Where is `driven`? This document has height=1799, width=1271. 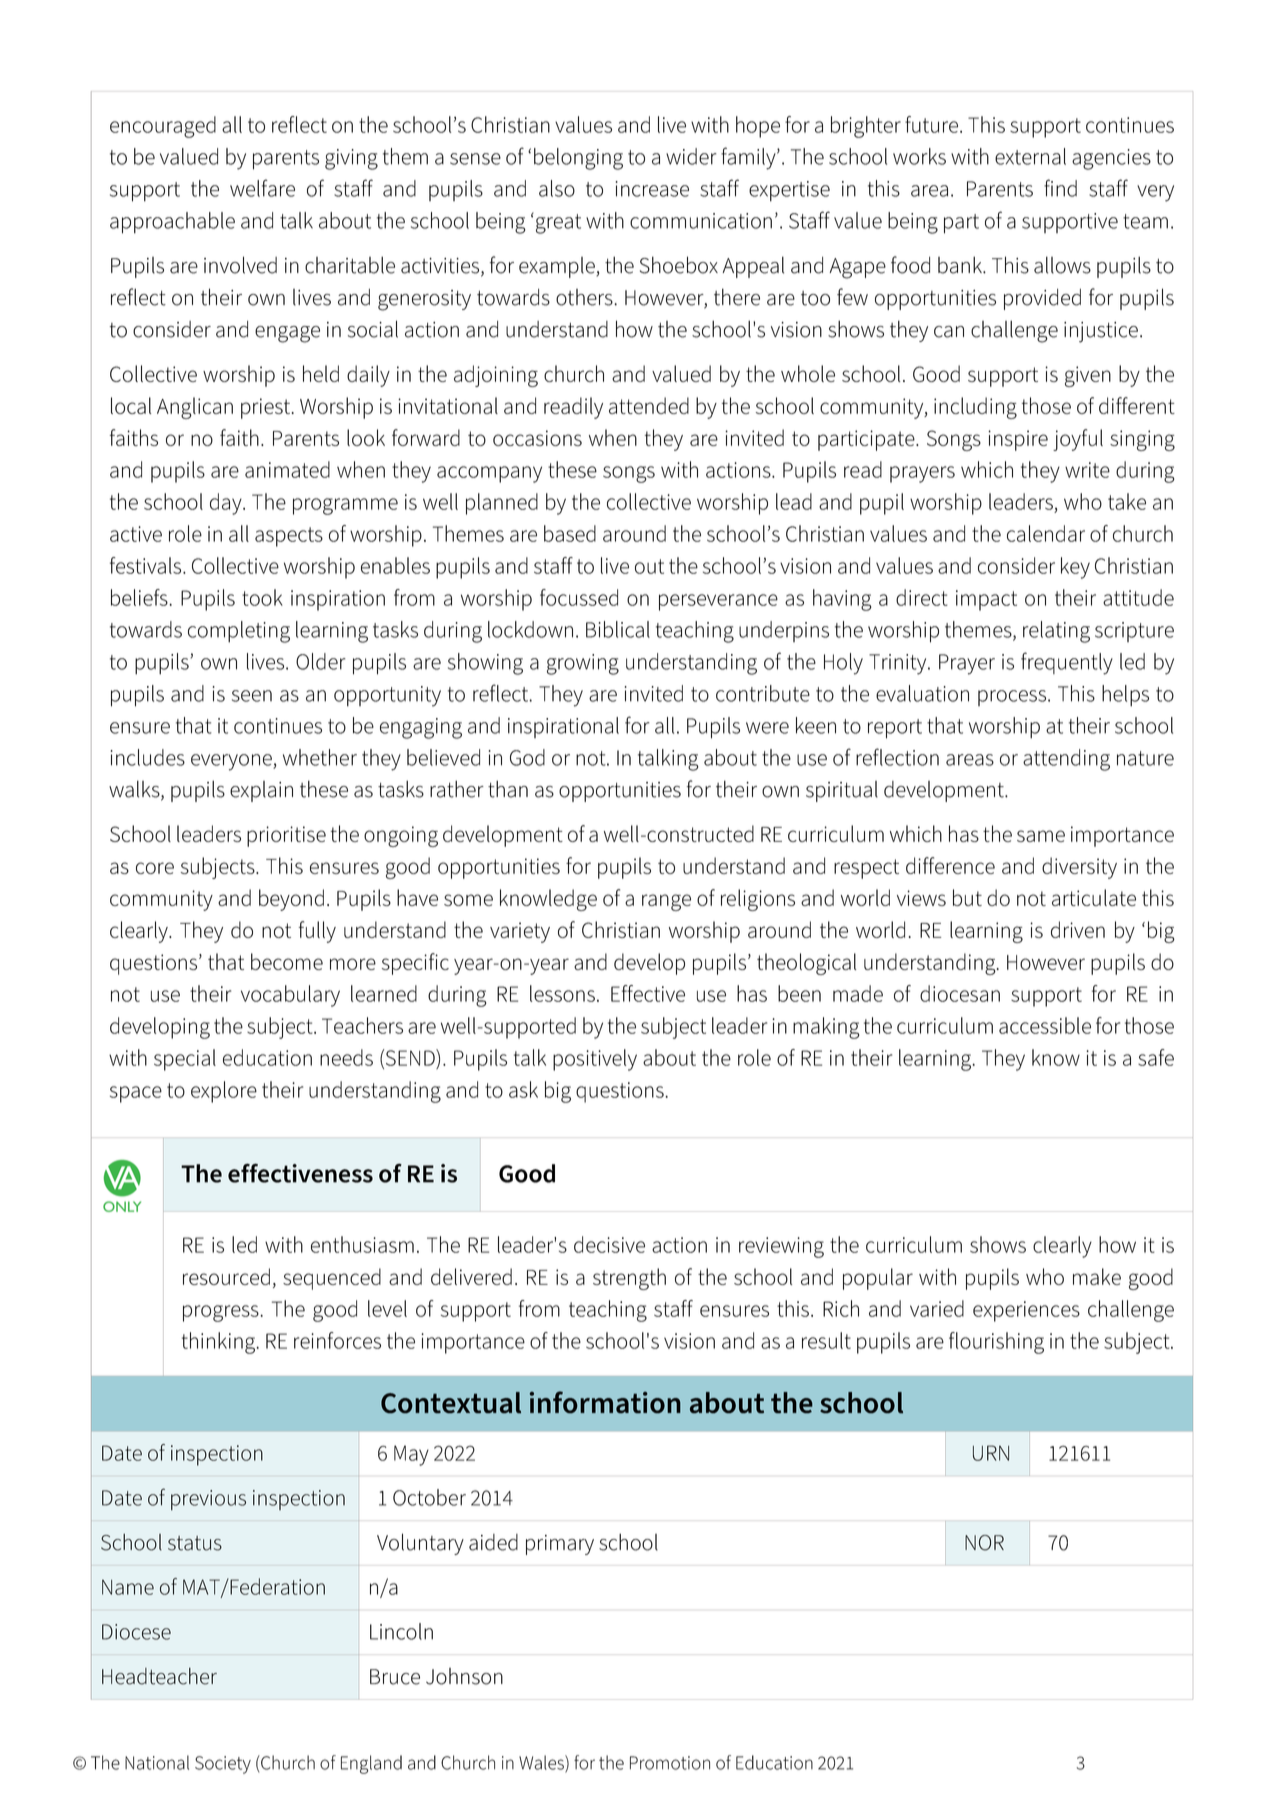
driven is located at coordinates (1078, 929).
